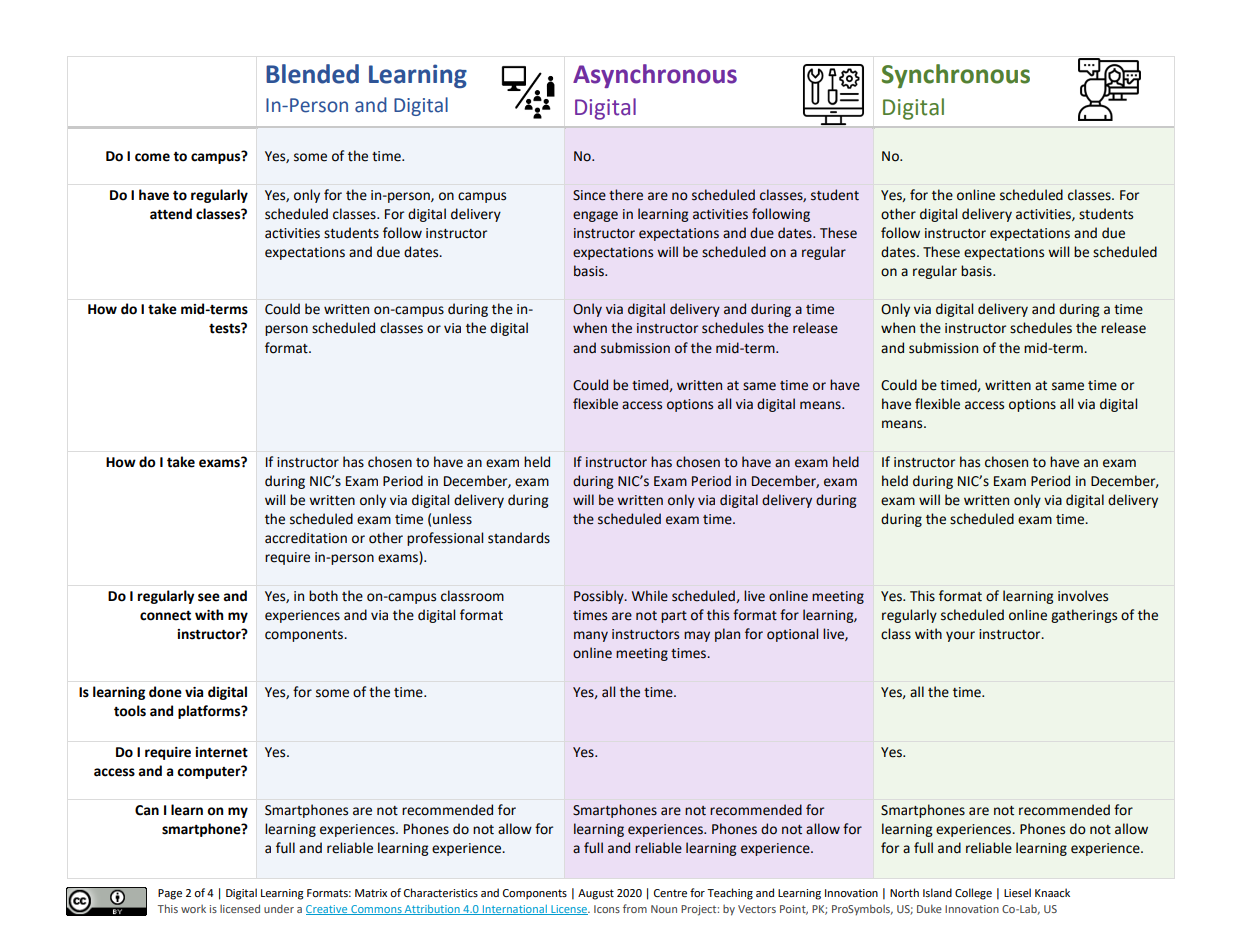 The image size is (1233, 952). What do you see at coordinates (591, 636) in the screenshot?
I see `many` at bounding box center [591, 636].
